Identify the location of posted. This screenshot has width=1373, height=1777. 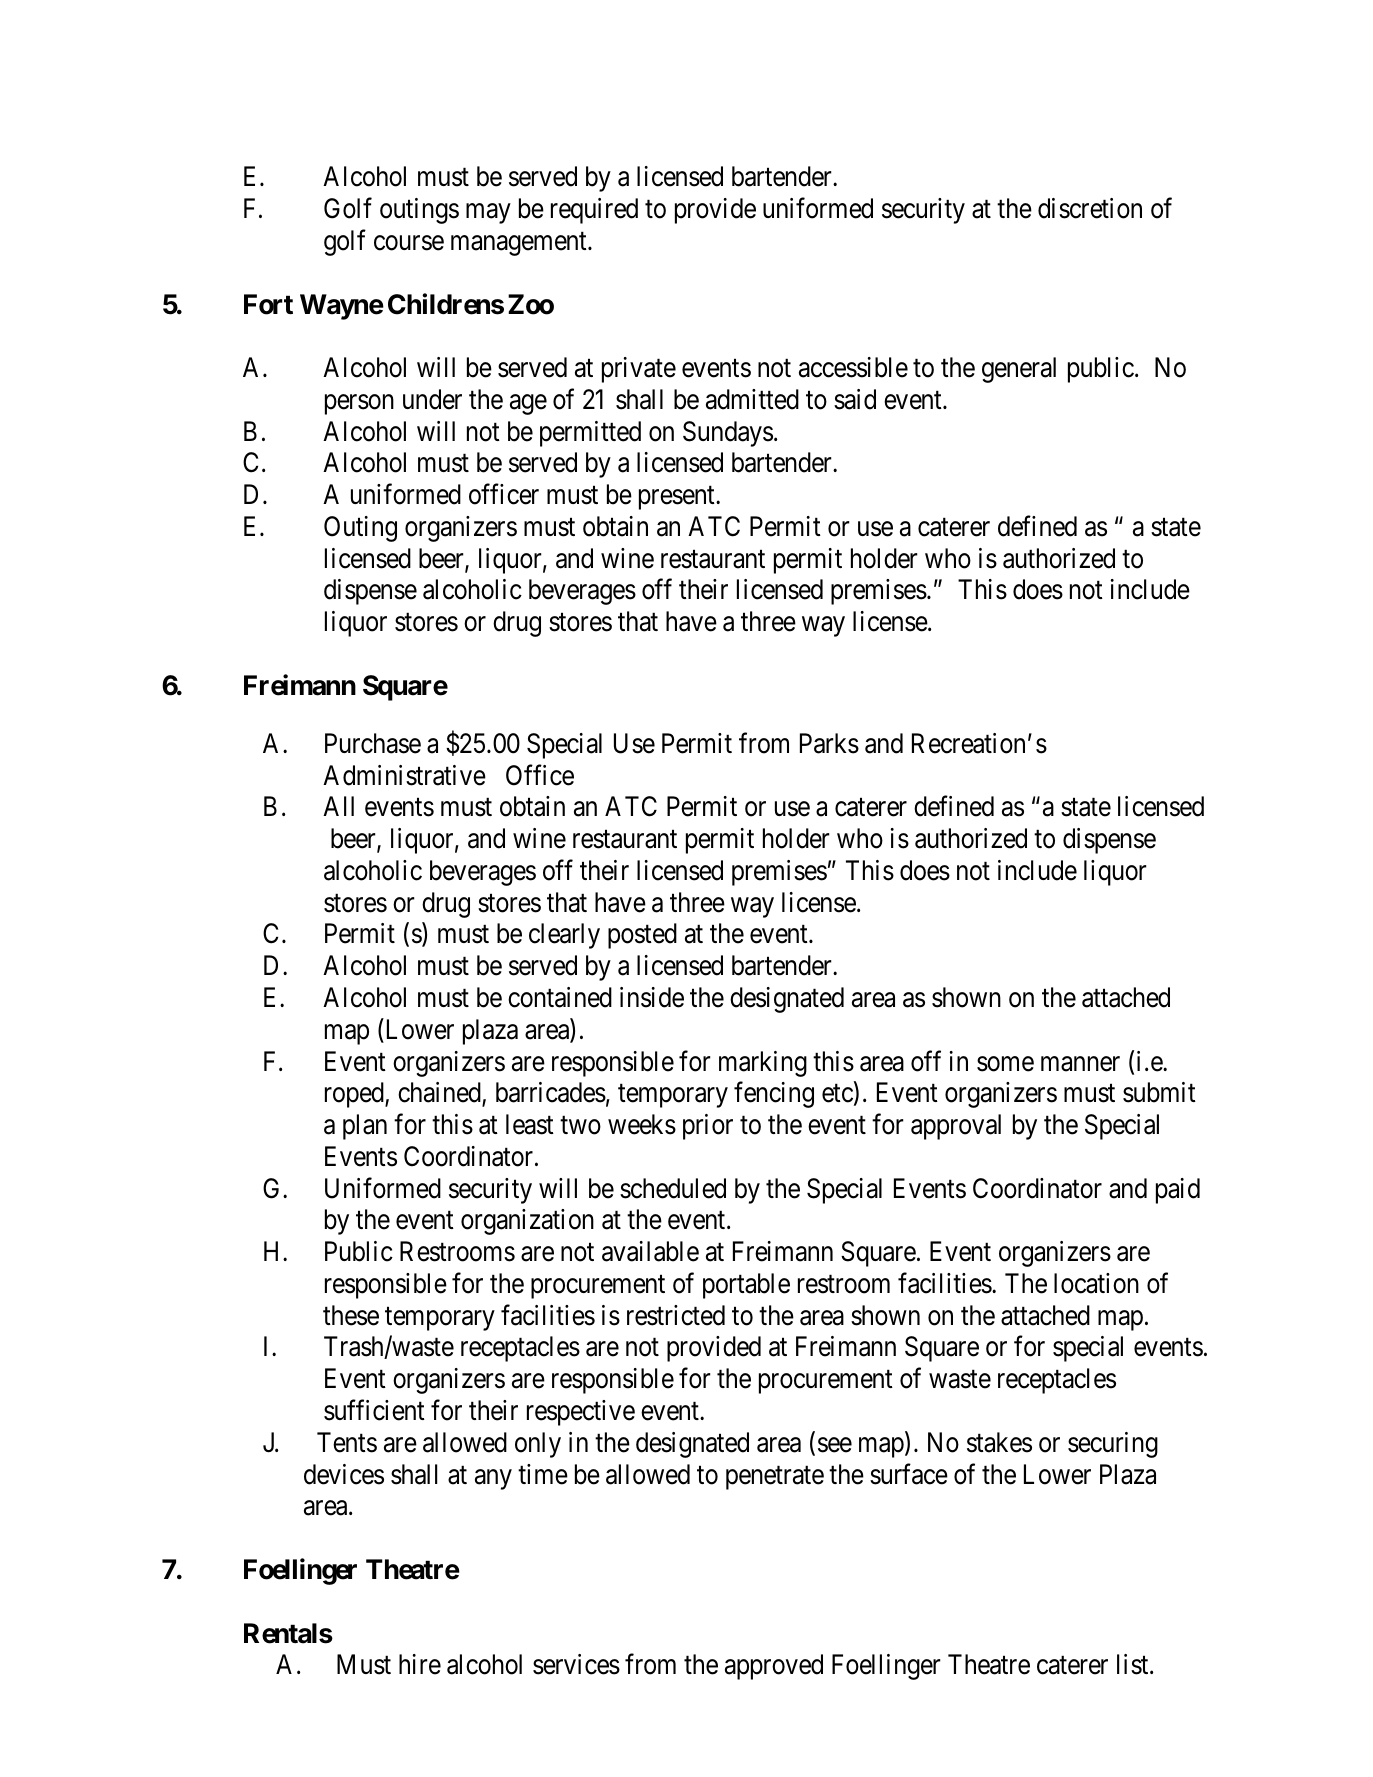
(642, 936).
